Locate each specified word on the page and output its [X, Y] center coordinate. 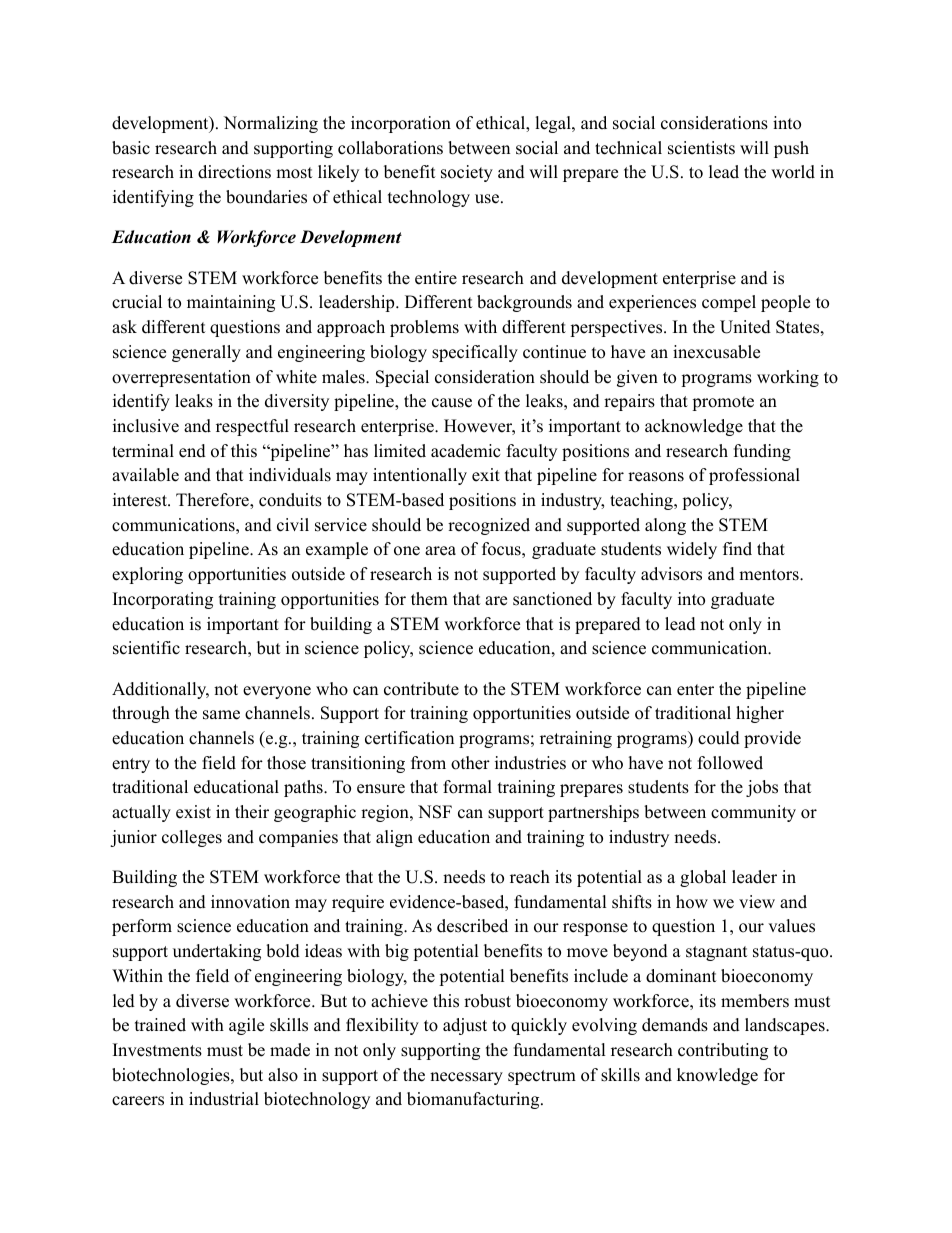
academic [465, 451]
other [470, 763]
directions [234, 172]
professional [754, 476]
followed [730, 763]
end [192, 451]
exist [193, 812]
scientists [701, 148]
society [467, 173]
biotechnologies [172, 1076]
